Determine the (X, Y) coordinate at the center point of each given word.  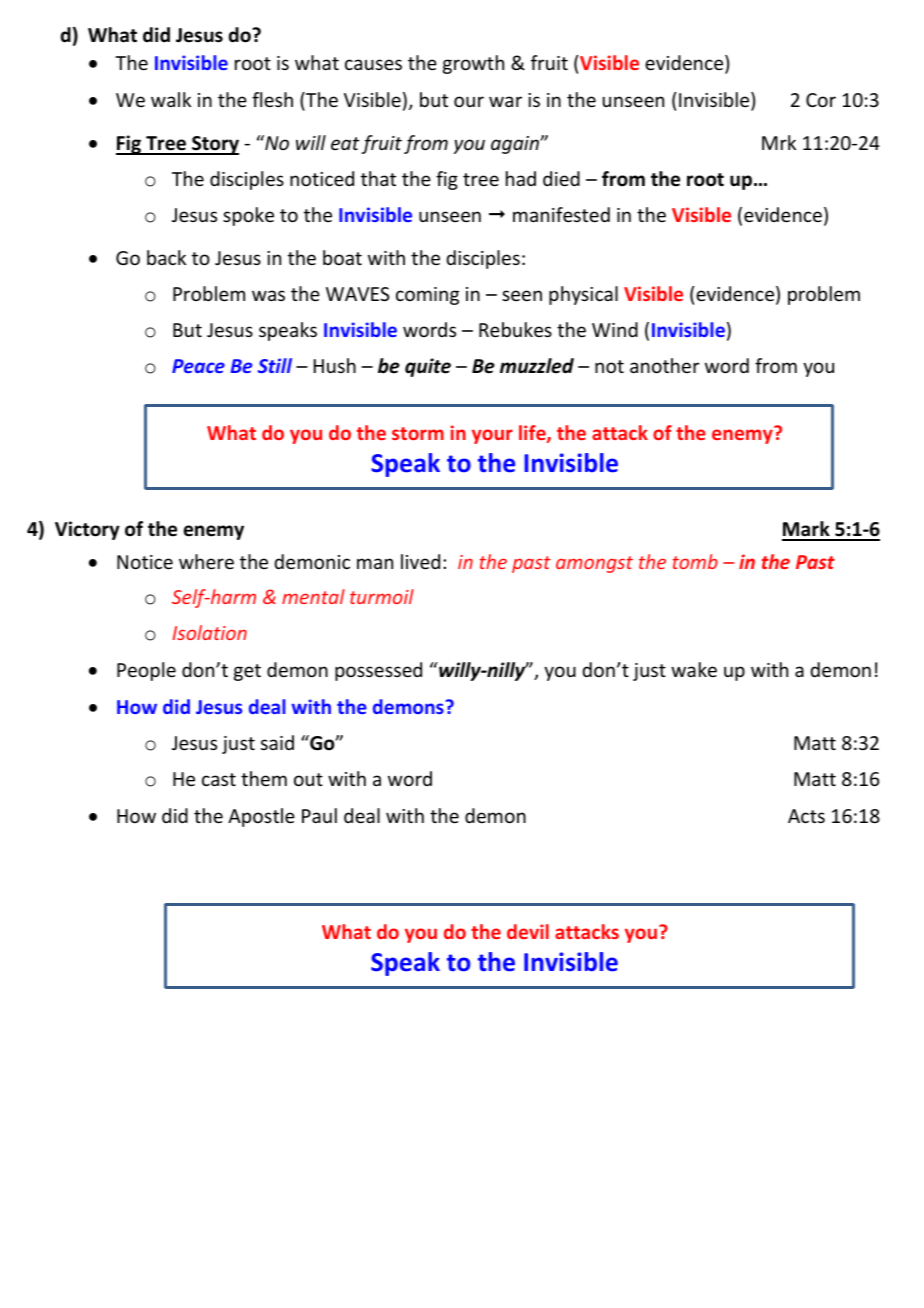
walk (171, 99)
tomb (695, 561)
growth (473, 64)
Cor (821, 100)
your (492, 436)
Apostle (261, 817)
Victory (87, 530)
